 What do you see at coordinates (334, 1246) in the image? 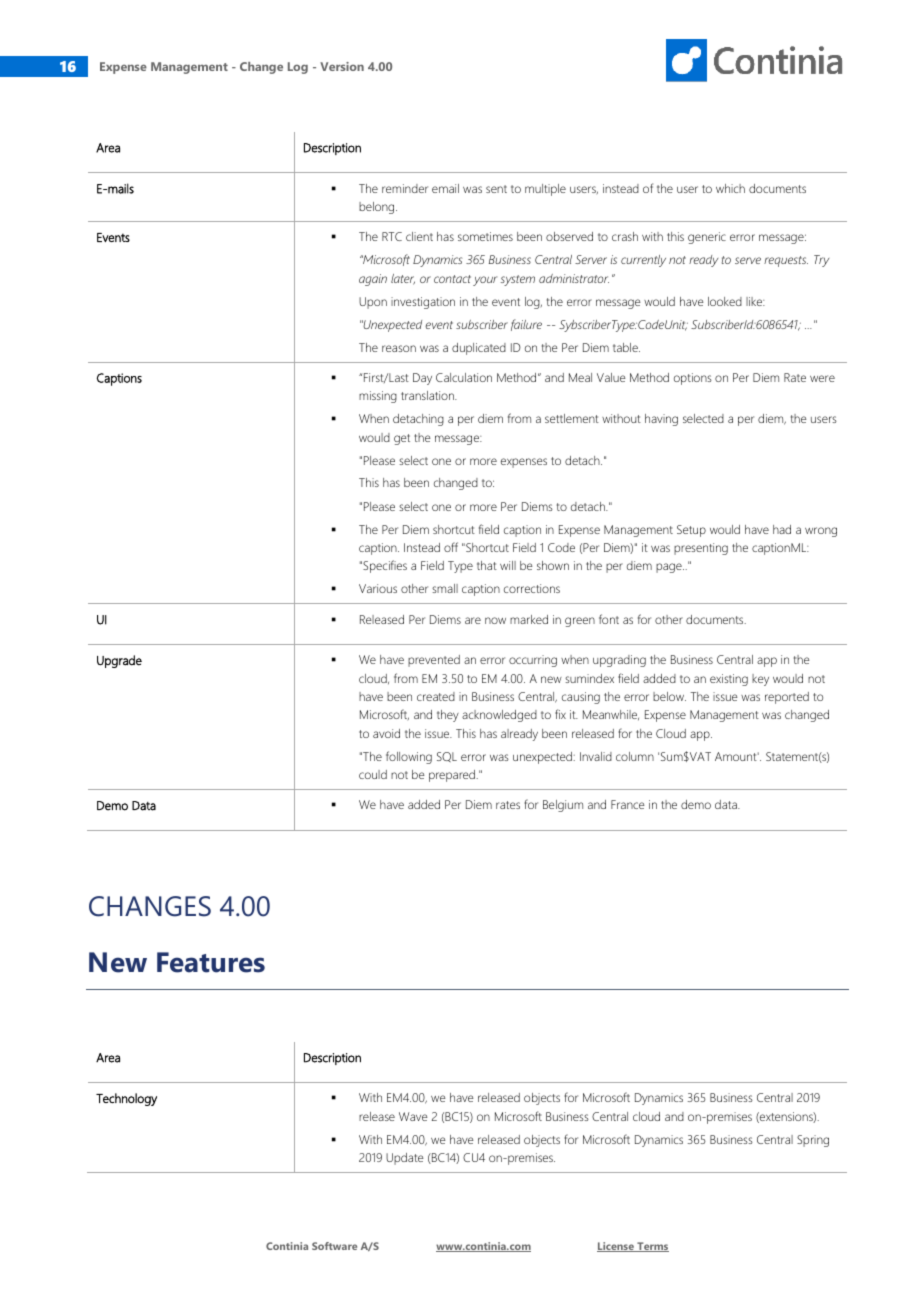
I see `Software` at bounding box center [334, 1246].
